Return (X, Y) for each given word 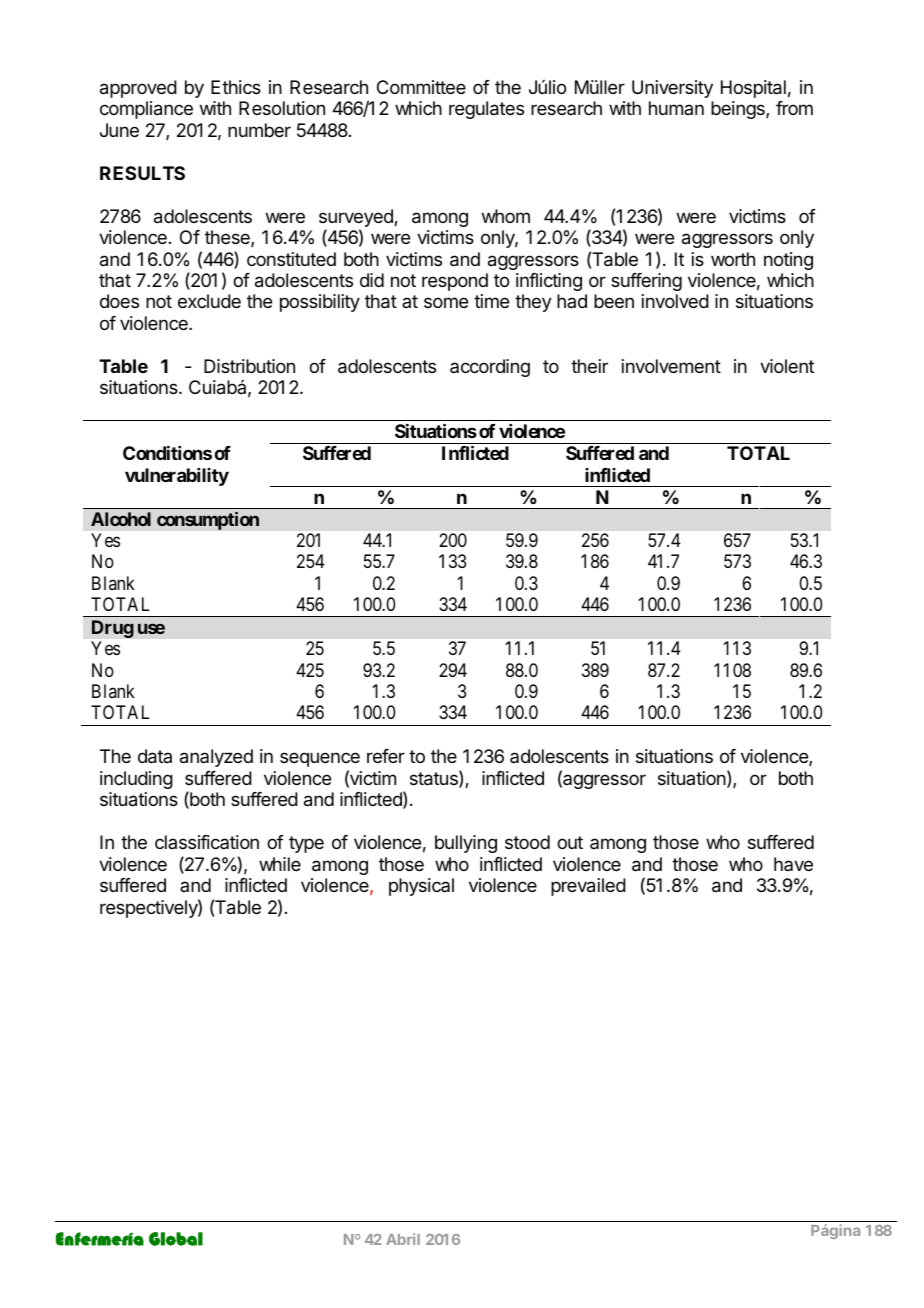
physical (421, 887)
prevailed (588, 887)
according (490, 368)
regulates (486, 110)
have (793, 864)
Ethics (236, 87)
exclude (209, 301)
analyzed (216, 758)
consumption (208, 520)
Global (176, 1239)
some (446, 302)
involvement (671, 366)
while (280, 864)
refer (386, 756)
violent (787, 366)
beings (739, 110)
